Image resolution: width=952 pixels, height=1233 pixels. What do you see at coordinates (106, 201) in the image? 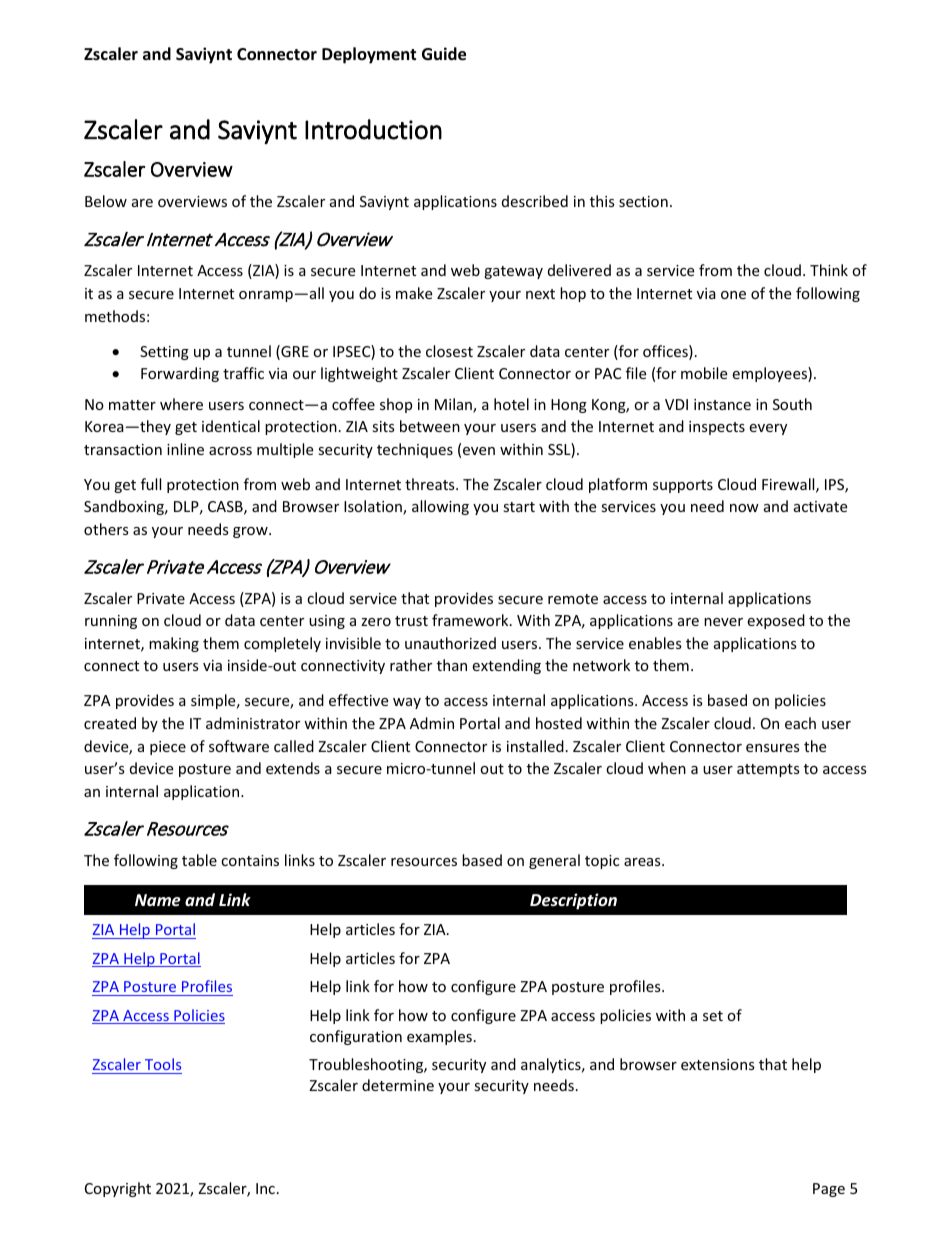
I see `Below` at bounding box center [106, 201].
